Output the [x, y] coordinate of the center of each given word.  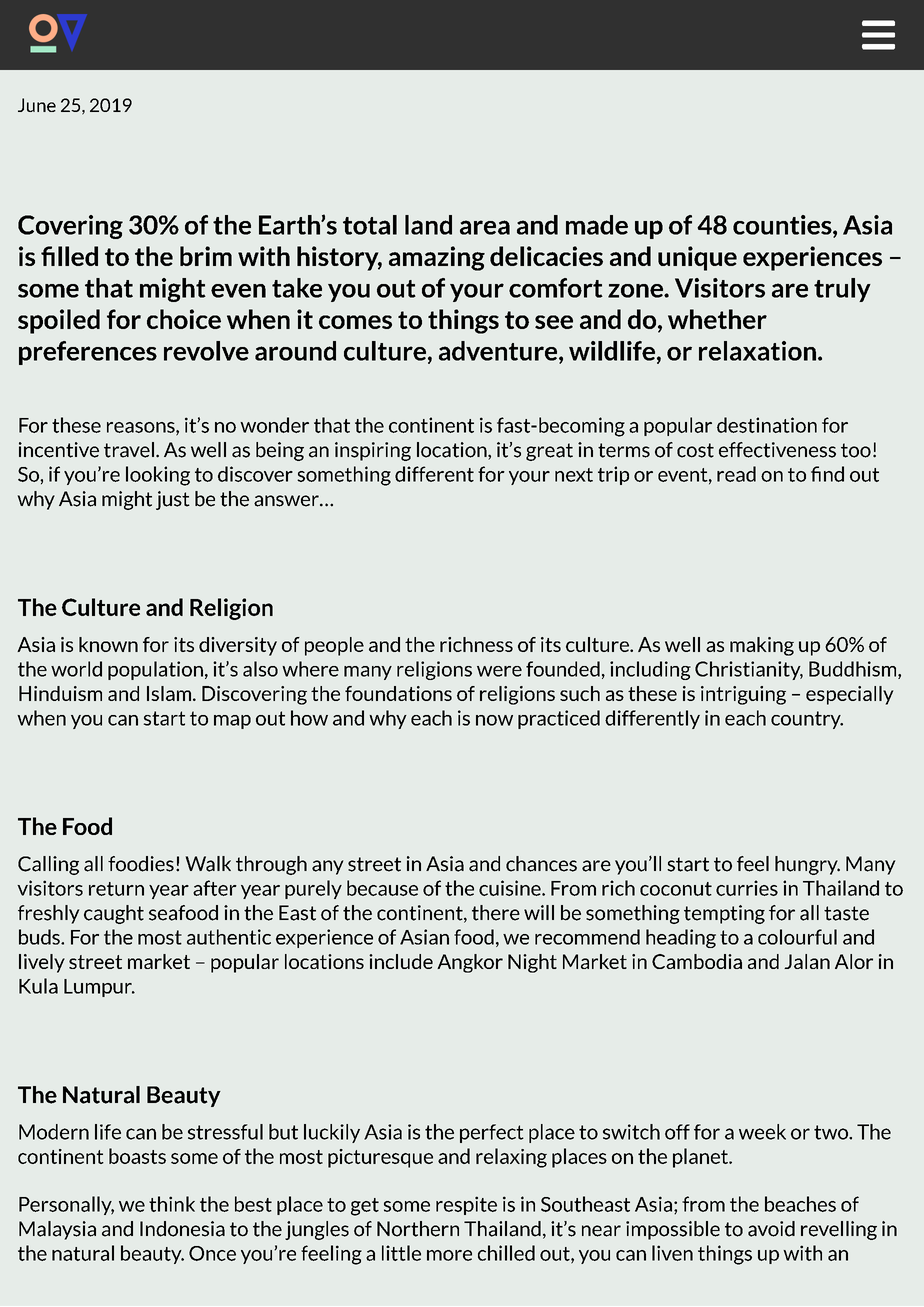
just [173, 500]
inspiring [373, 451]
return [116, 889]
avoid [771, 1229]
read [736, 474]
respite [466, 1205]
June [37, 105]
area [485, 227]
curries [747, 888]
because [382, 888]
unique [697, 258]
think [172, 1204]
